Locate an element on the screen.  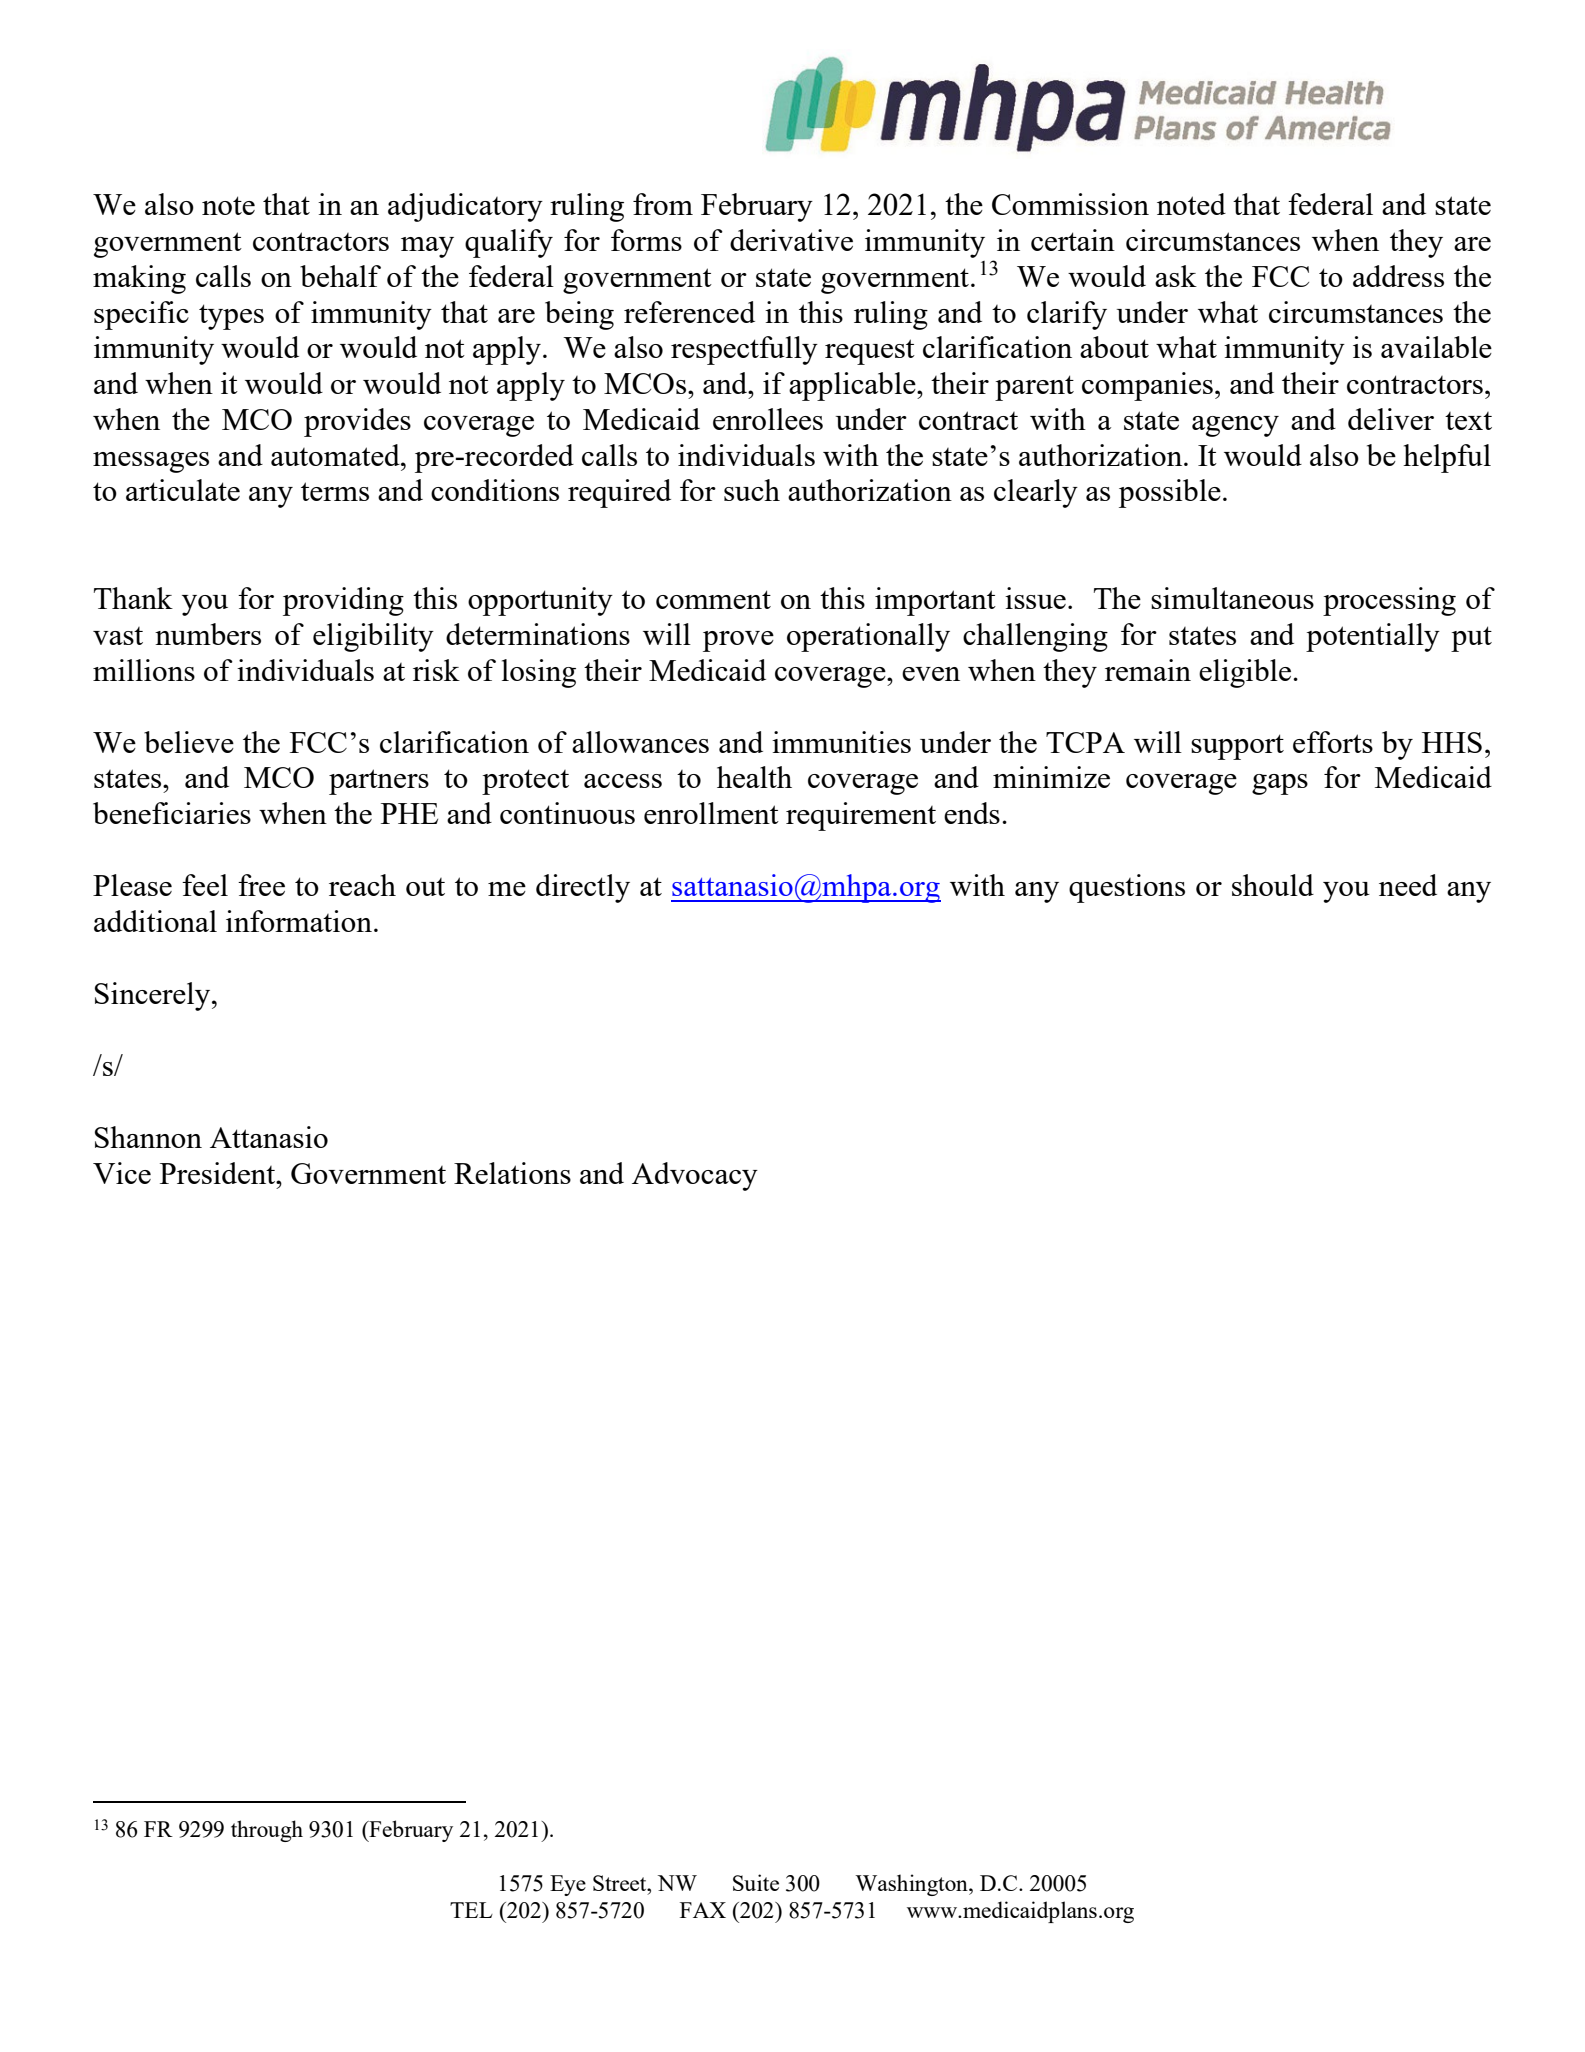
address is located at coordinates (1398, 276).
